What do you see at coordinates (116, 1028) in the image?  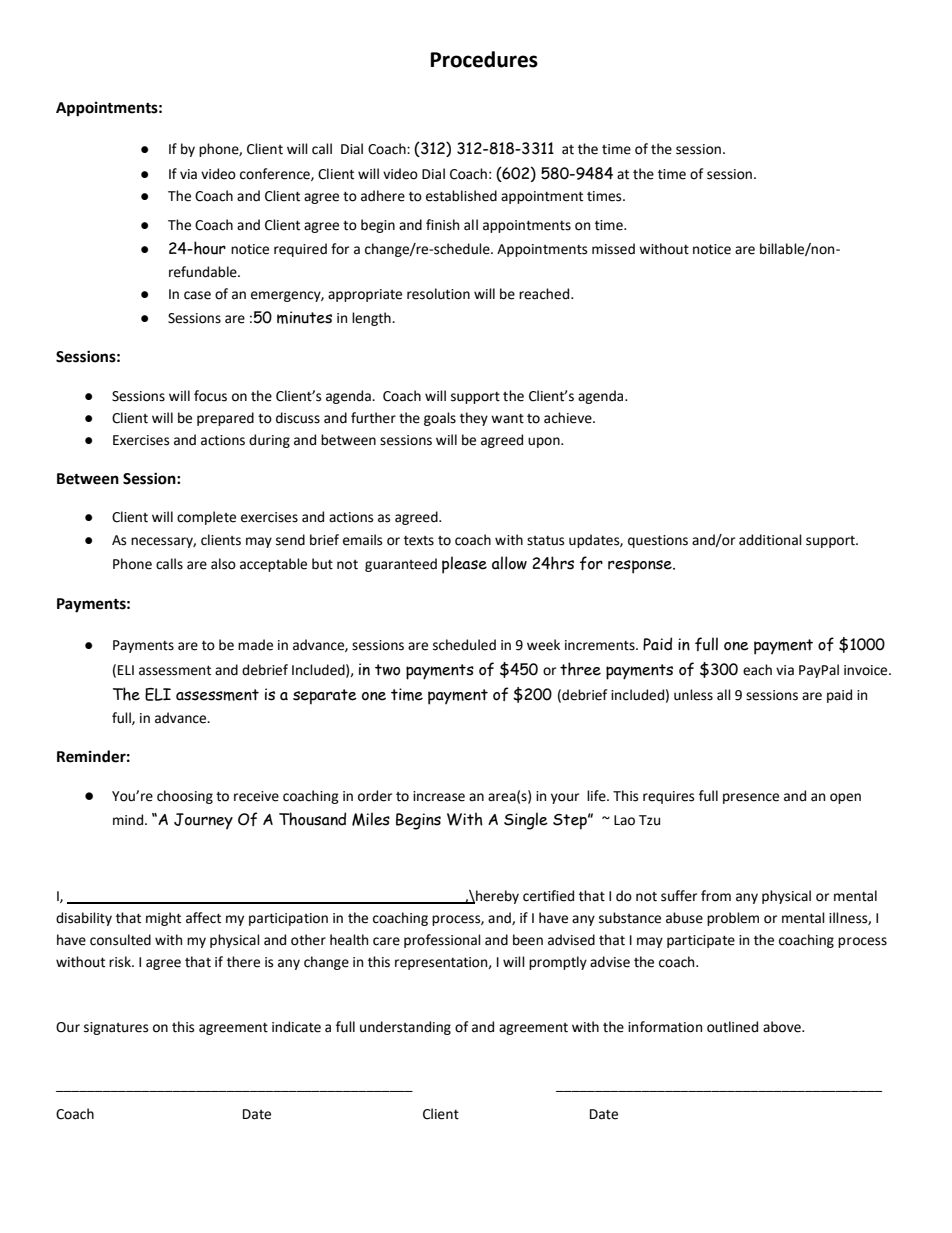 I see `signatures` at bounding box center [116, 1028].
